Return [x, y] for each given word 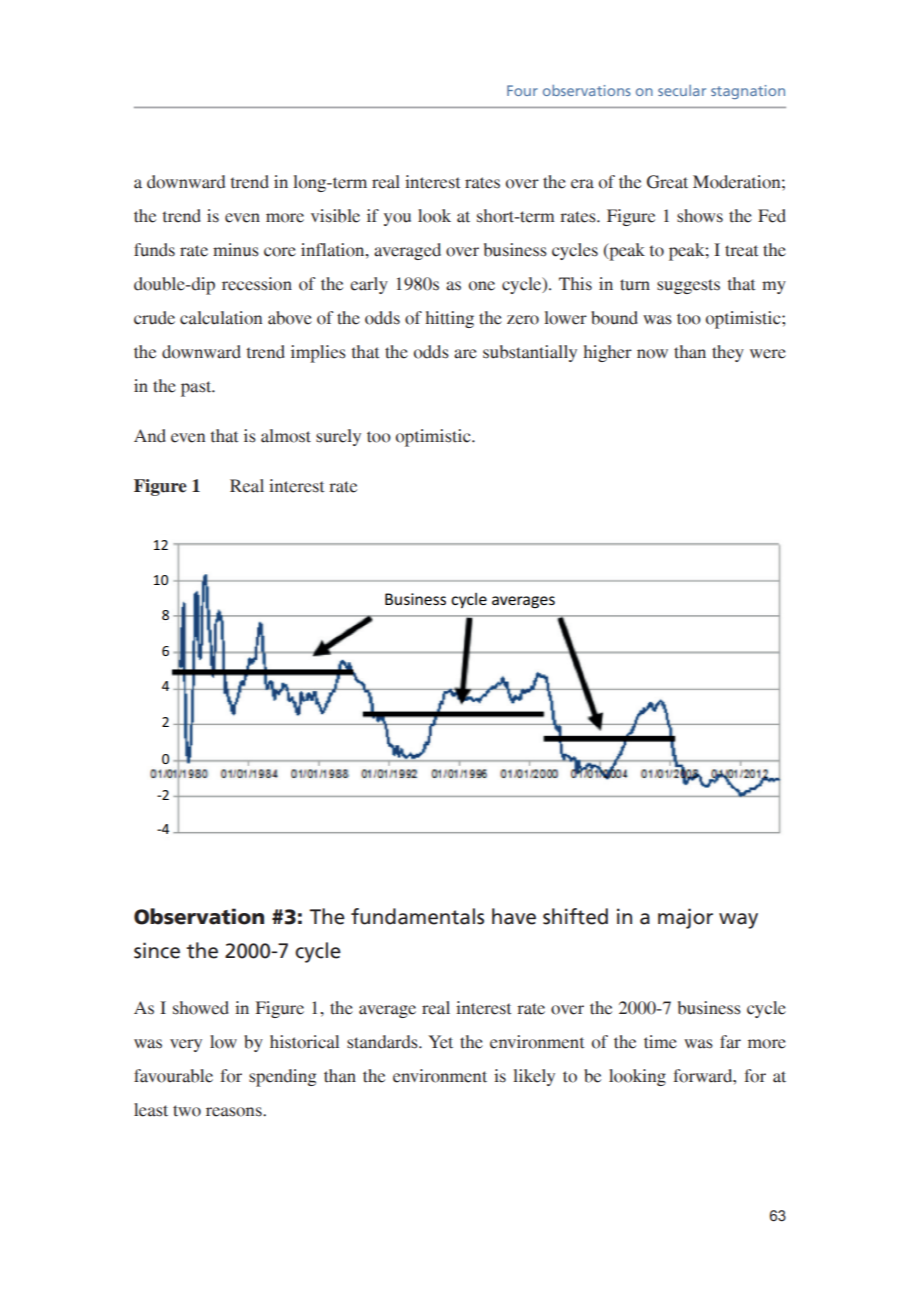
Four [522, 90]
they [728, 353]
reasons [235, 1112]
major [685, 918]
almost [286, 436]
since [157, 950]
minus [236, 250]
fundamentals [417, 916]
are [465, 354]
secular [682, 90]
